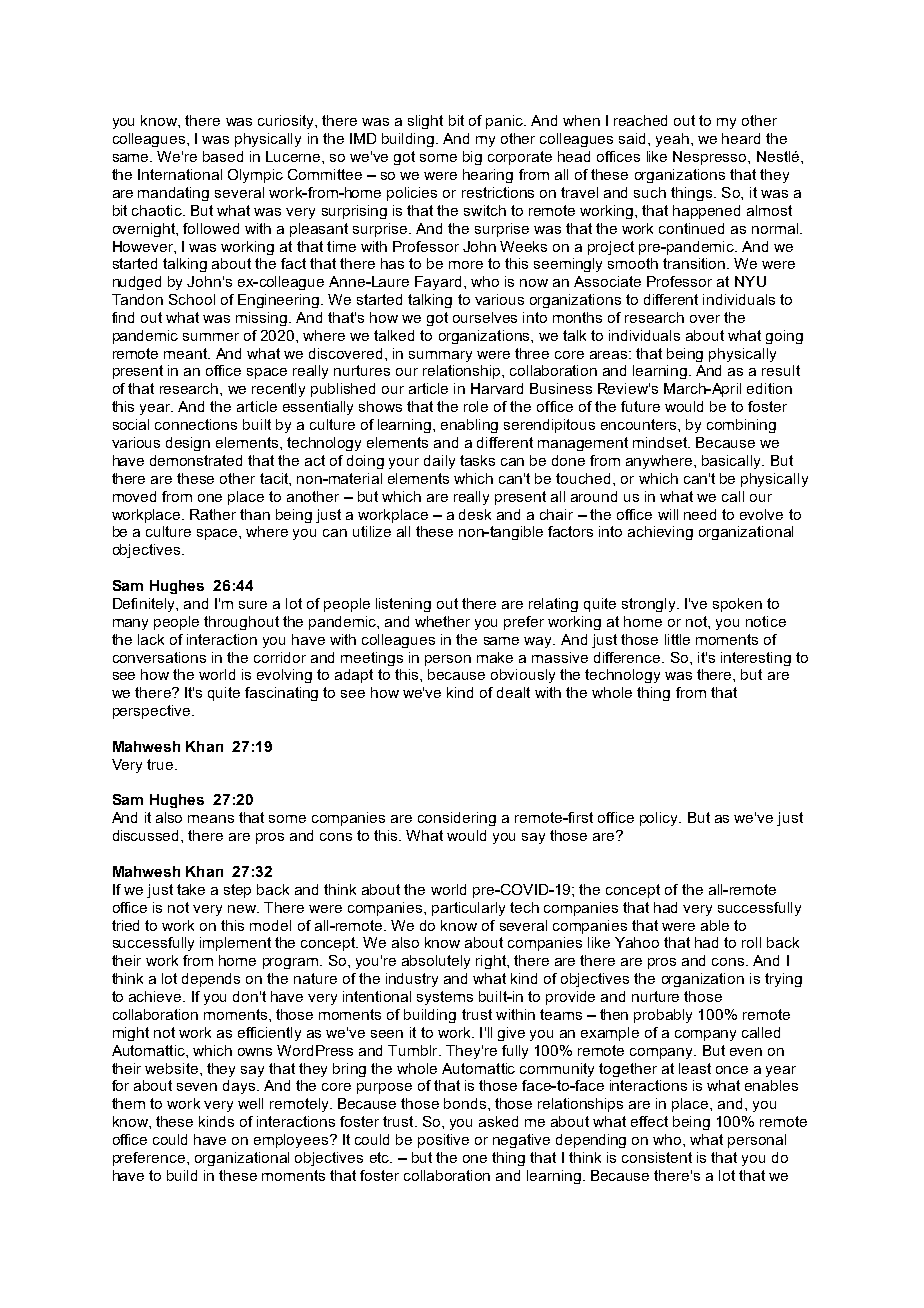 The height and width of the page is (1308, 924). I want to click on effect, so click(649, 1121).
